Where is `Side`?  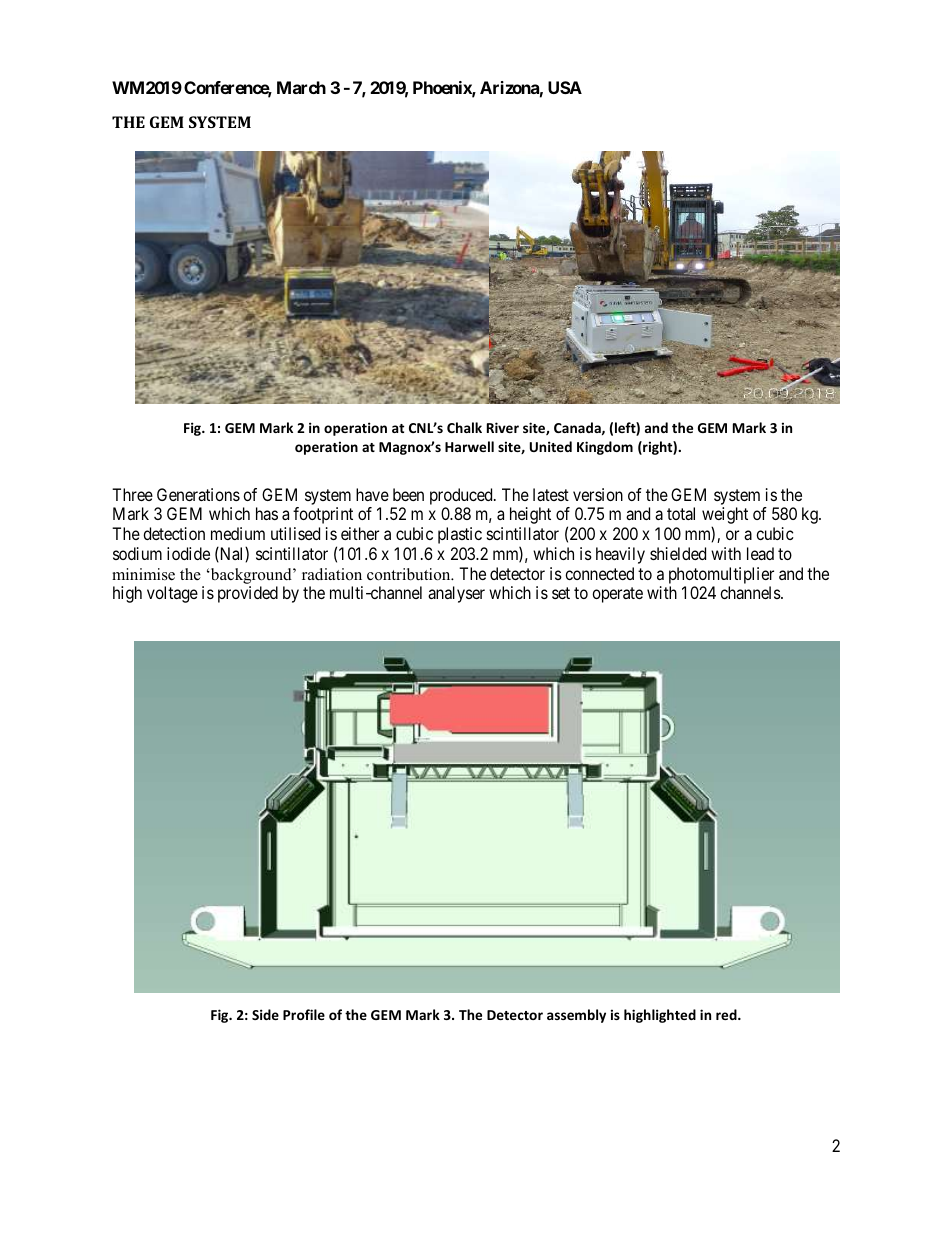
Side is located at coordinates (265, 1014).
